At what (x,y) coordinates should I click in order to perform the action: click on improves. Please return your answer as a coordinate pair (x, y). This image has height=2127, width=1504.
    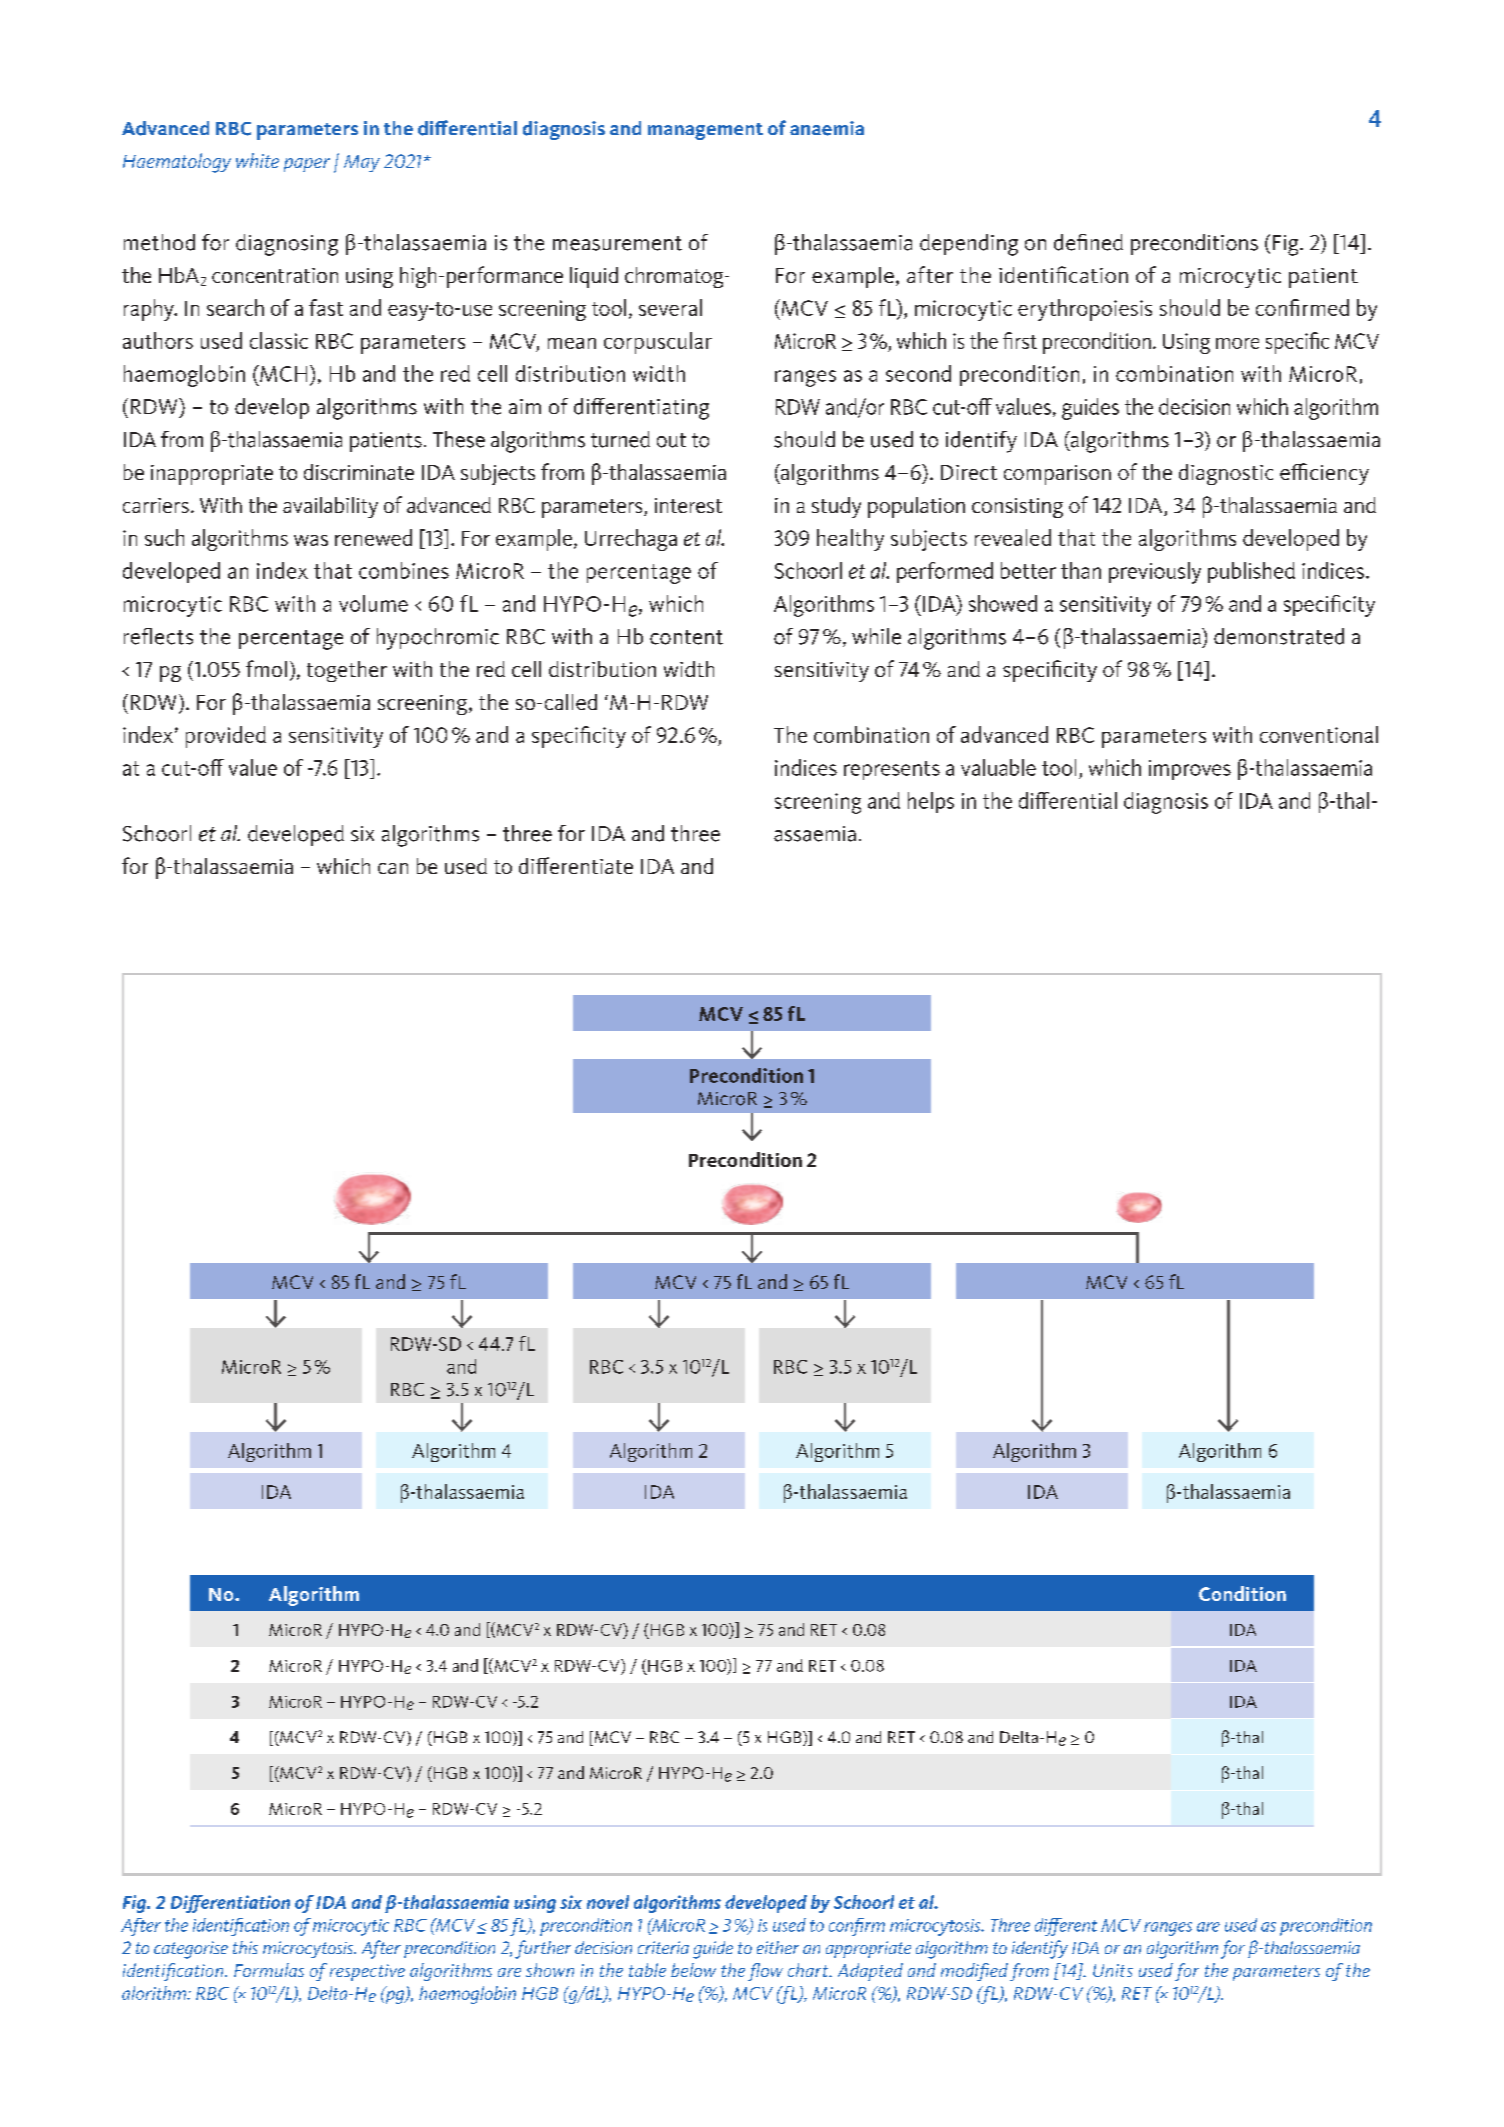
    Looking at the image, I should click on (1190, 770).
